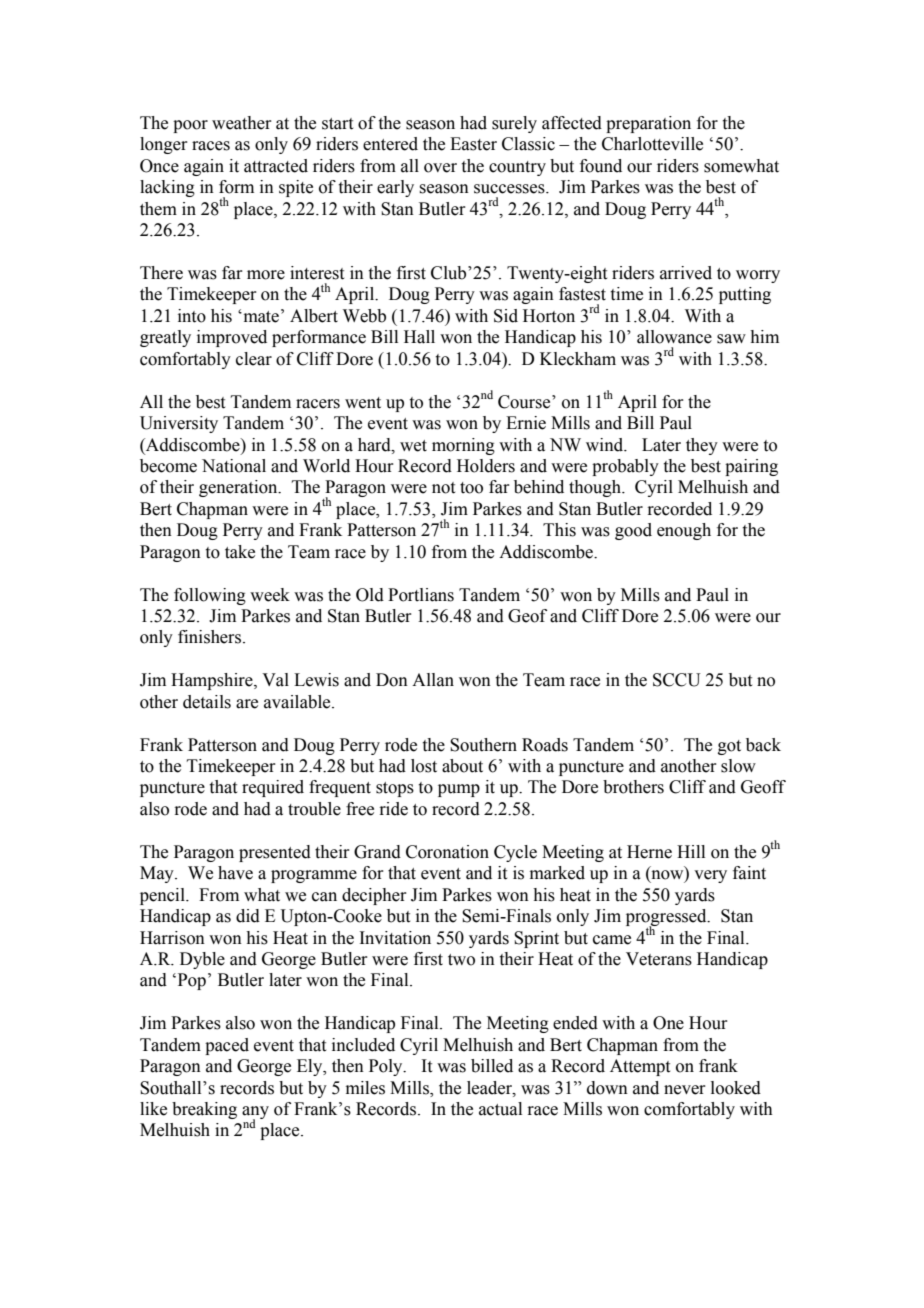  What do you see at coordinates (211, 637) in the image?
I see `finishers` at bounding box center [211, 637].
